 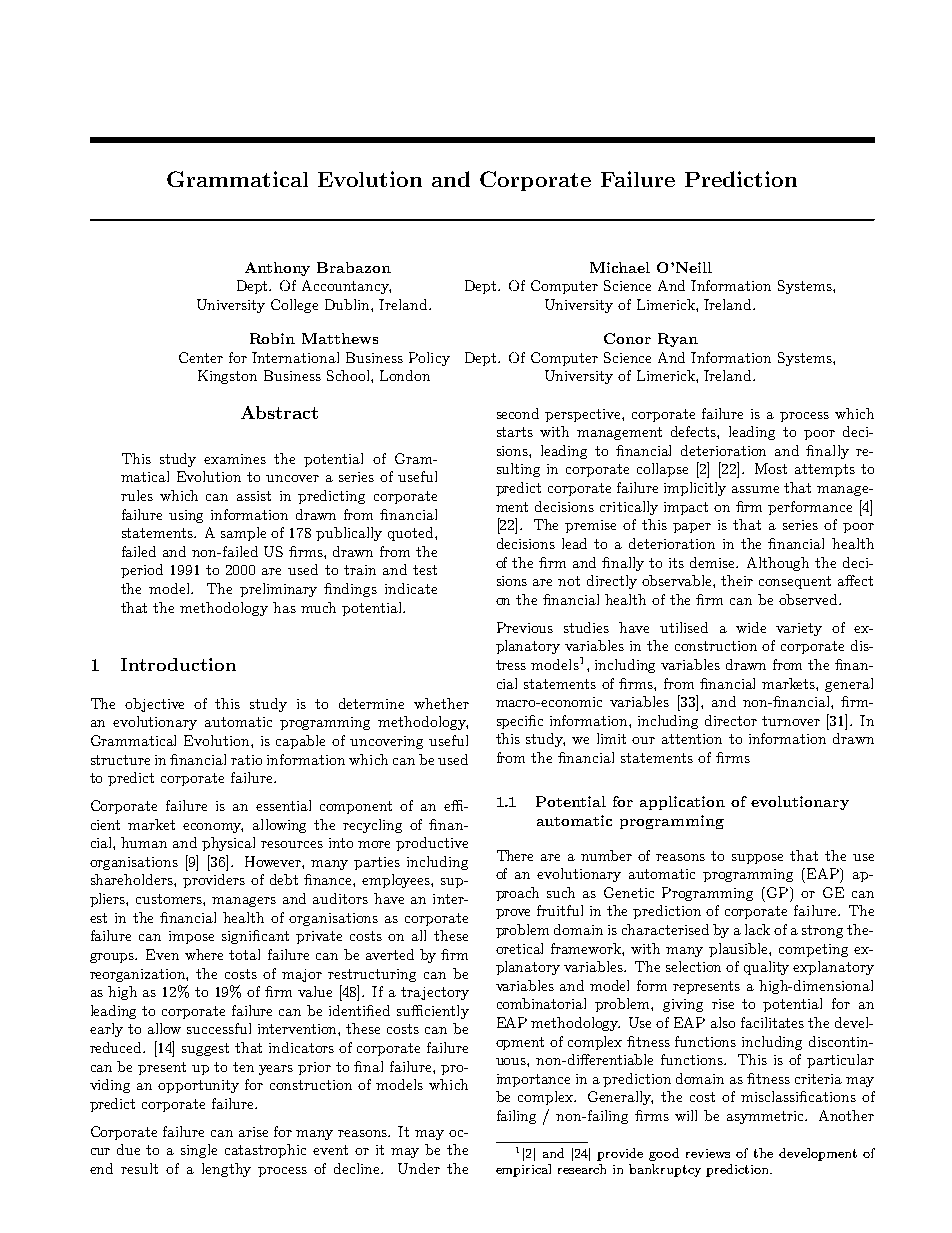 What do you see at coordinates (425, 570) in the image?
I see `test` at bounding box center [425, 570].
